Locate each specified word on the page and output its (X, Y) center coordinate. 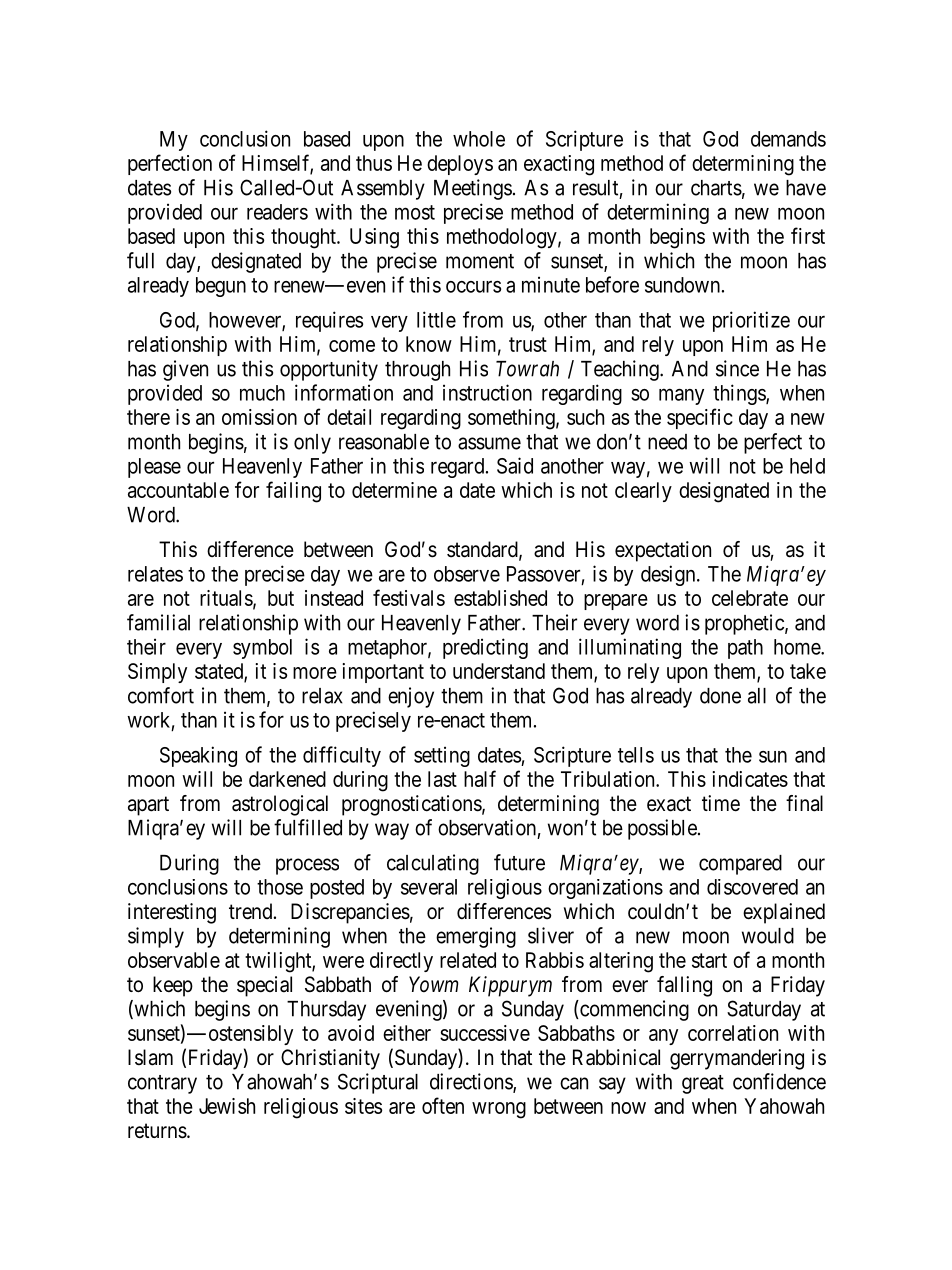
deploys (460, 165)
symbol (262, 649)
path (745, 649)
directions (472, 1082)
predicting (485, 648)
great (703, 1084)
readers (277, 212)
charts (716, 188)
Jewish (227, 1106)
